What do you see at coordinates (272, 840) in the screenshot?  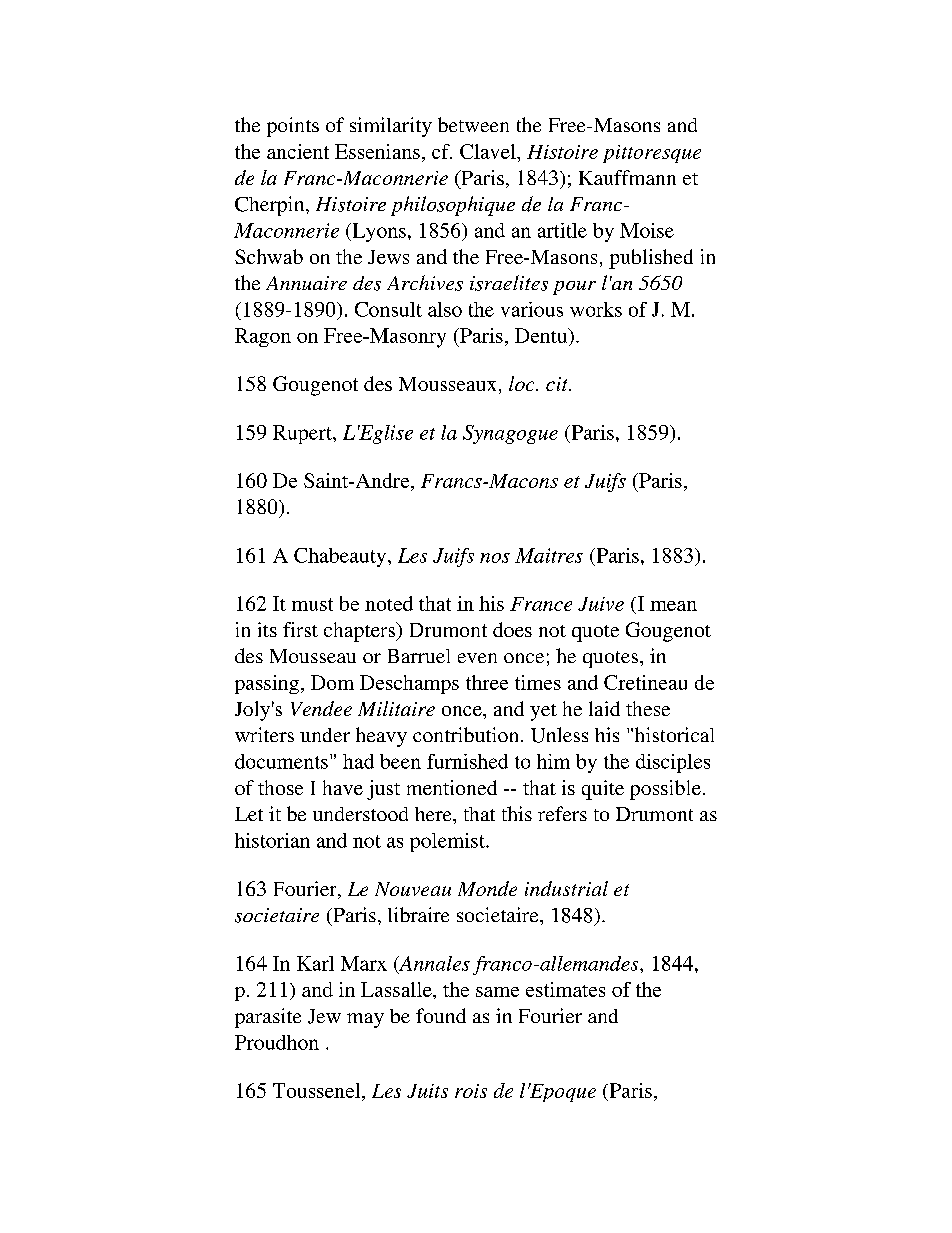 I see `historian` at bounding box center [272, 840].
